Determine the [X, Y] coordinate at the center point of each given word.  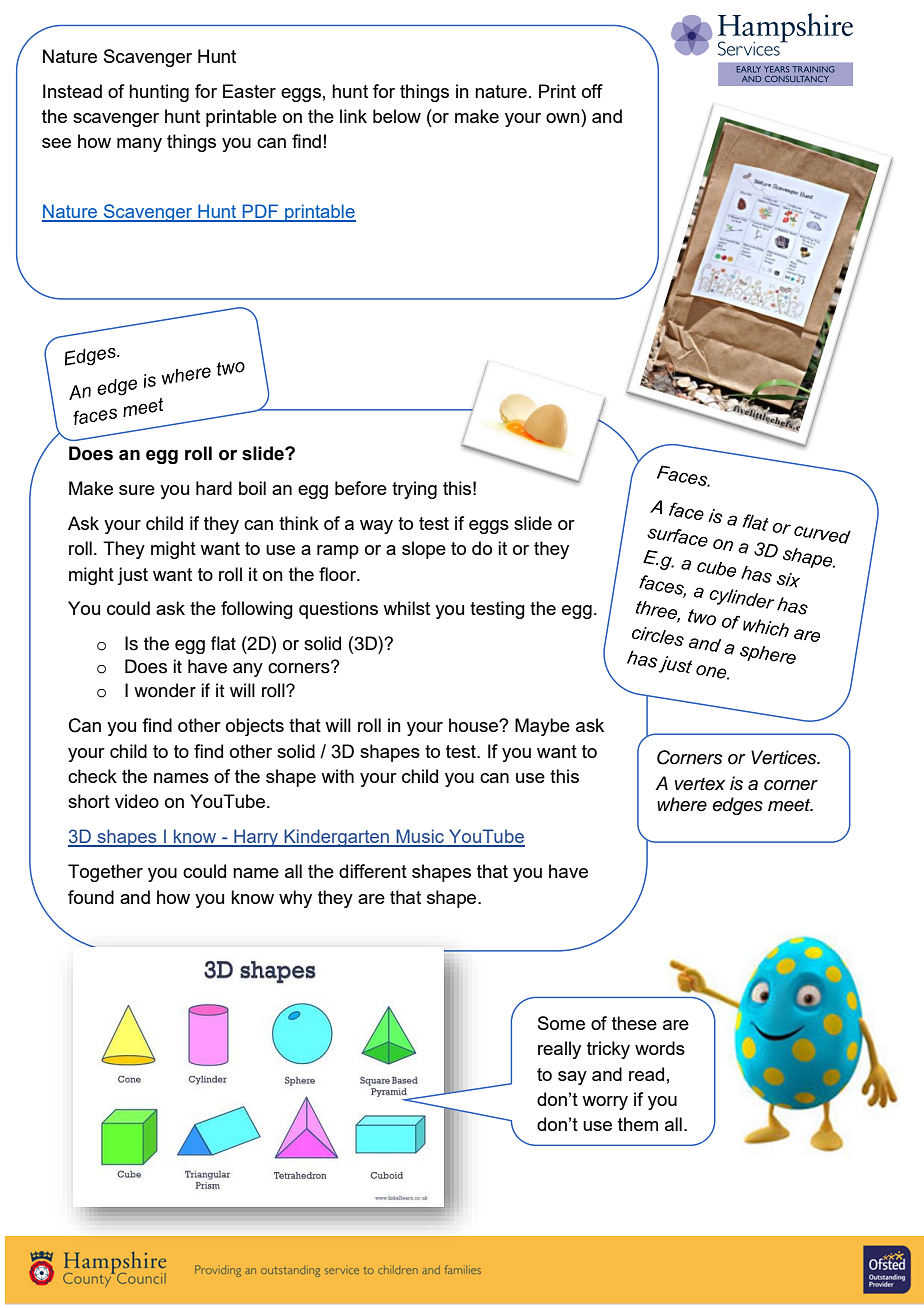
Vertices [785, 757]
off [592, 91]
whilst [406, 608]
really [559, 1050]
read [646, 1074]
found [91, 897]
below [397, 116]
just [132, 576]
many [139, 145]
